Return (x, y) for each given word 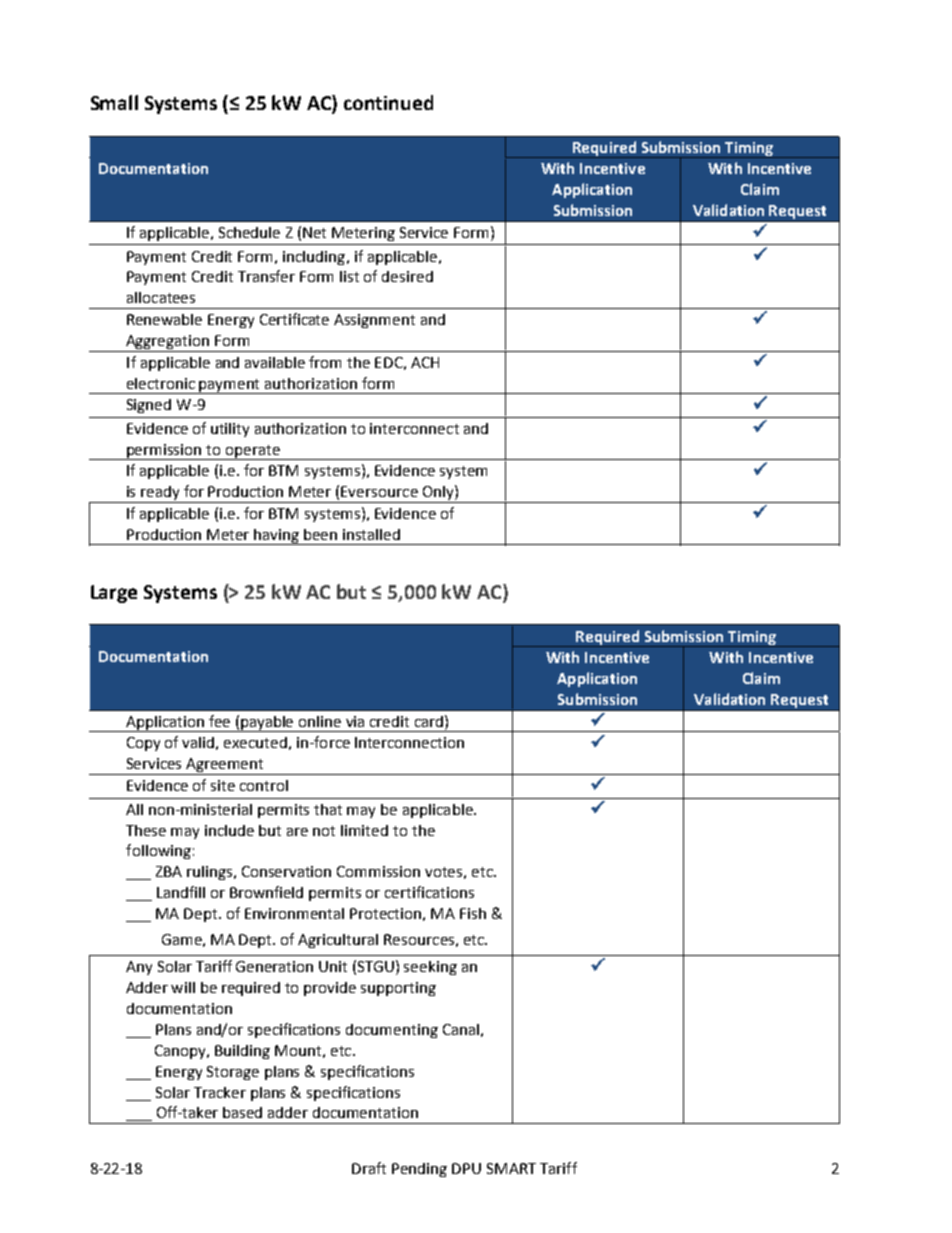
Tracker (220, 1092)
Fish (473, 913)
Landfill (181, 892)
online (320, 721)
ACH (425, 362)
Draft (369, 1168)
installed (371, 534)
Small (114, 102)
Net (314, 232)
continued (388, 102)
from (325, 362)
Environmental (294, 913)
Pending (419, 1170)
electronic (161, 383)
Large (114, 594)
